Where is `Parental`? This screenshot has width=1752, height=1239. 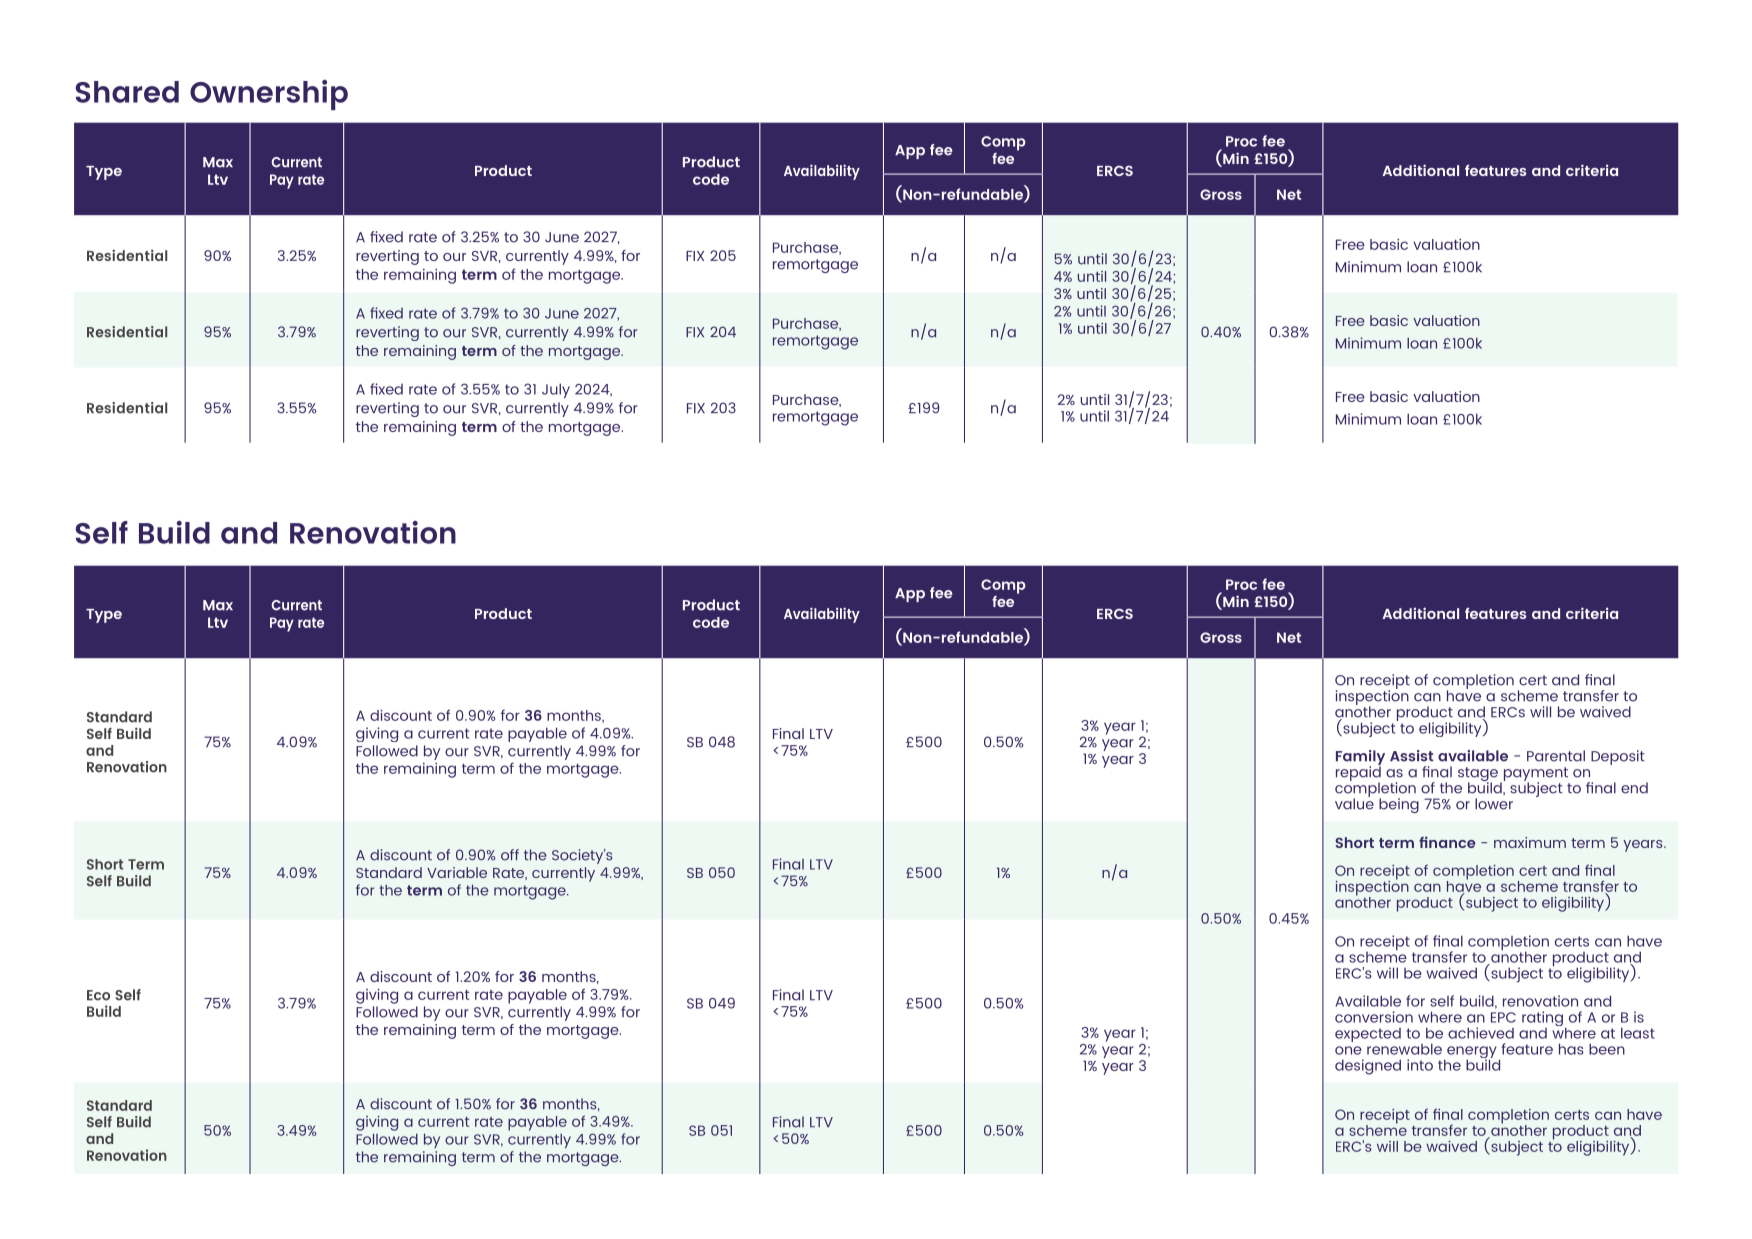 Parental is located at coordinates (1556, 756).
